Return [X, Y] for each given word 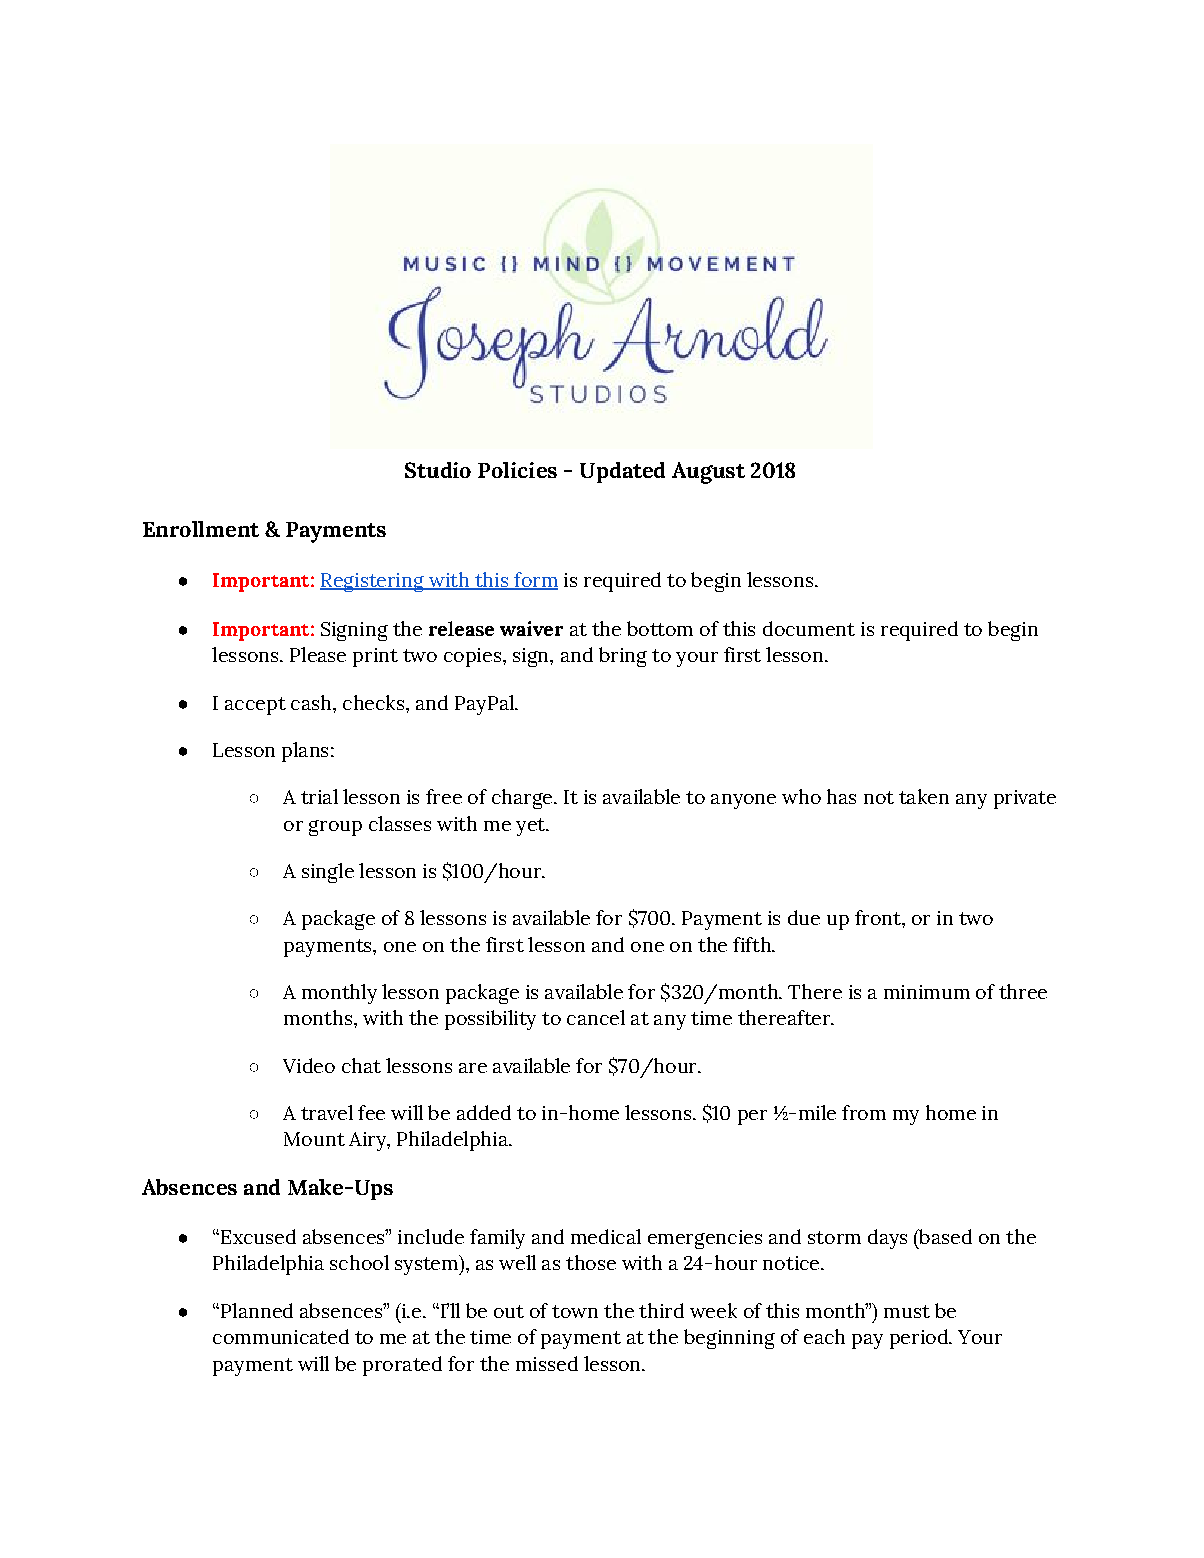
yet [531, 827]
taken [924, 796]
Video [309, 1065]
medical [606, 1236]
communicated [281, 1336]
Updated [622, 472]
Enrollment [201, 529]
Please [318, 654]
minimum [927, 992]
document [809, 628]
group [335, 828]
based [944, 1236]
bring [623, 657]
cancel [596, 1017]
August [708, 473]
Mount [314, 1139]
